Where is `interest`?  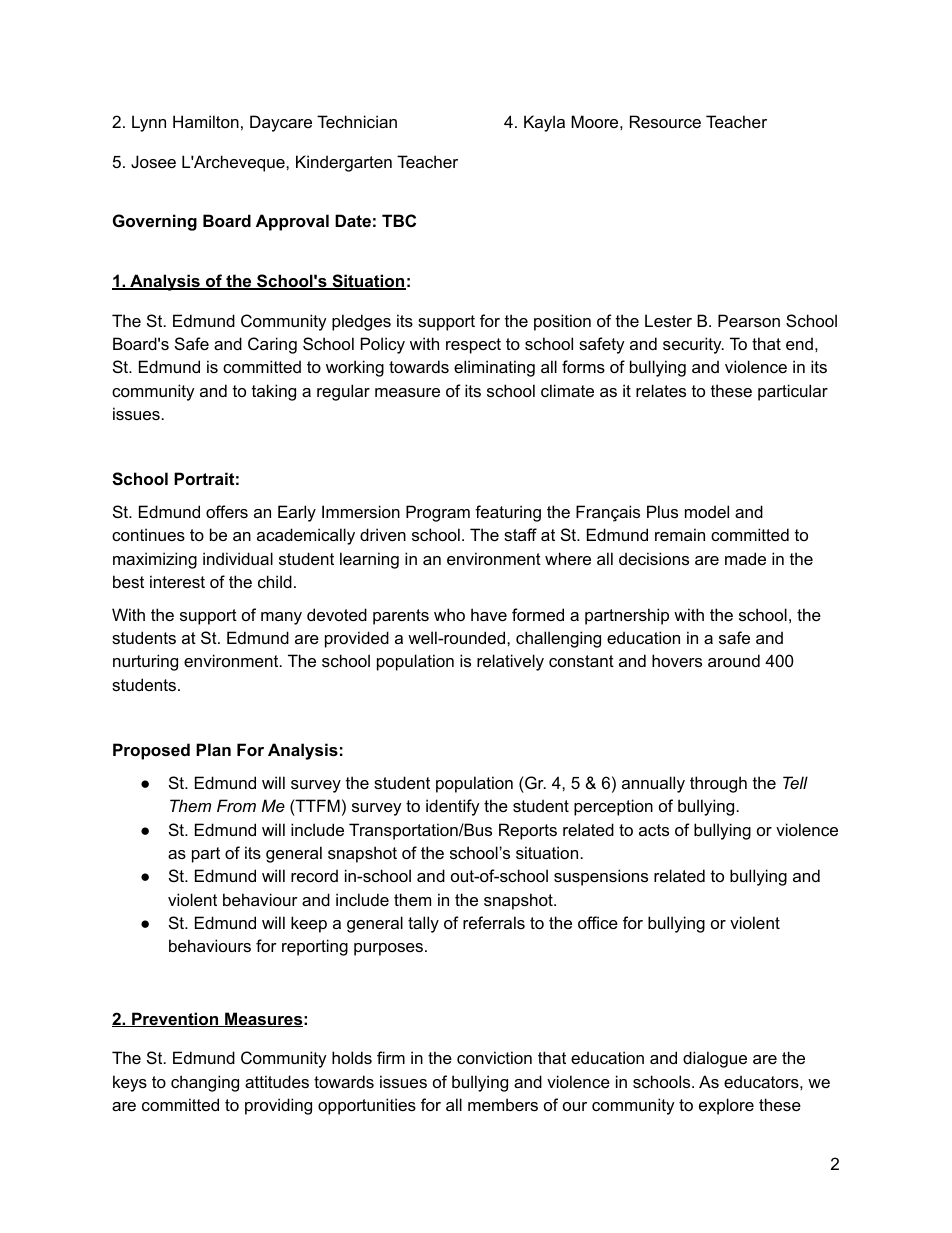
interest is located at coordinates (177, 581).
